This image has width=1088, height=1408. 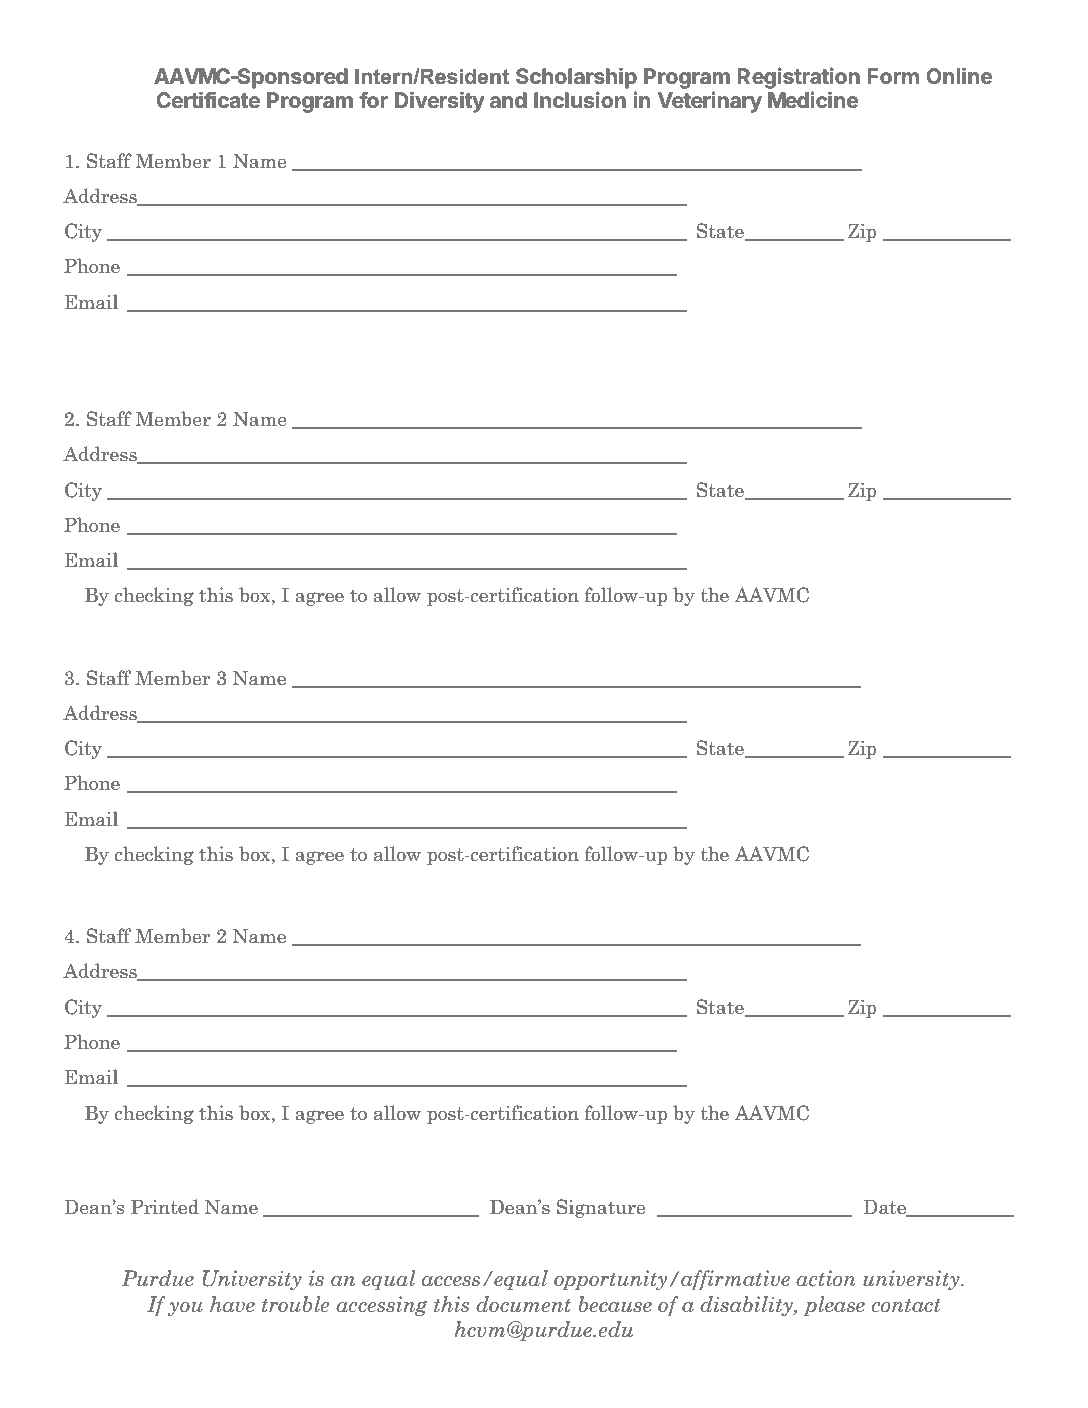 I want to click on document, so click(x=523, y=1304).
